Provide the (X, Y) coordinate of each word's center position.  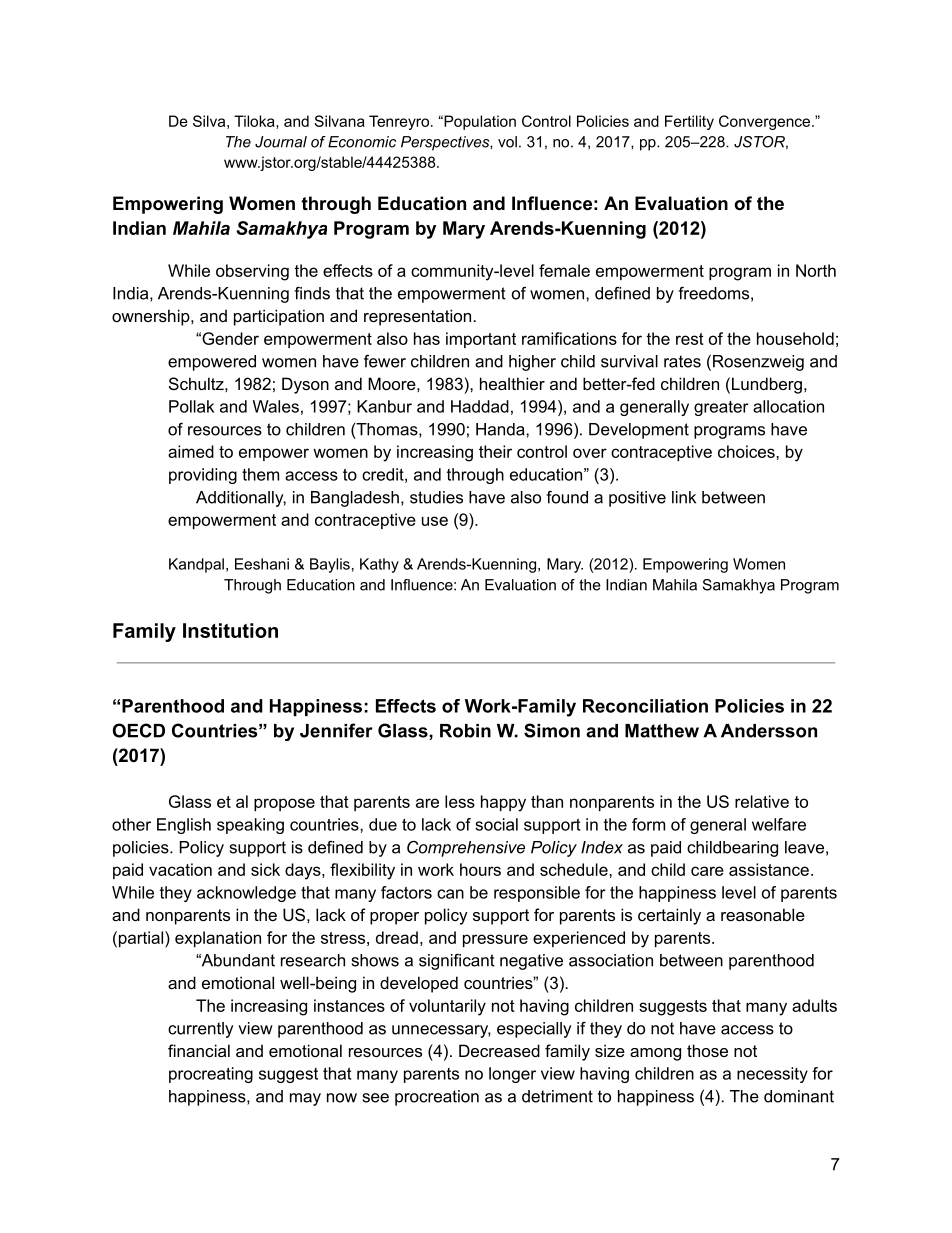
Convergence (766, 122)
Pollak (191, 406)
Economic (362, 142)
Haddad (480, 406)
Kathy (379, 565)
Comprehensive (466, 848)
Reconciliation (645, 706)
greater (721, 408)
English (184, 826)
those (707, 1050)
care (707, 871)
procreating (211, 1075)
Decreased (499, 1050)
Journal (281, 142)
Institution (230, 630)
